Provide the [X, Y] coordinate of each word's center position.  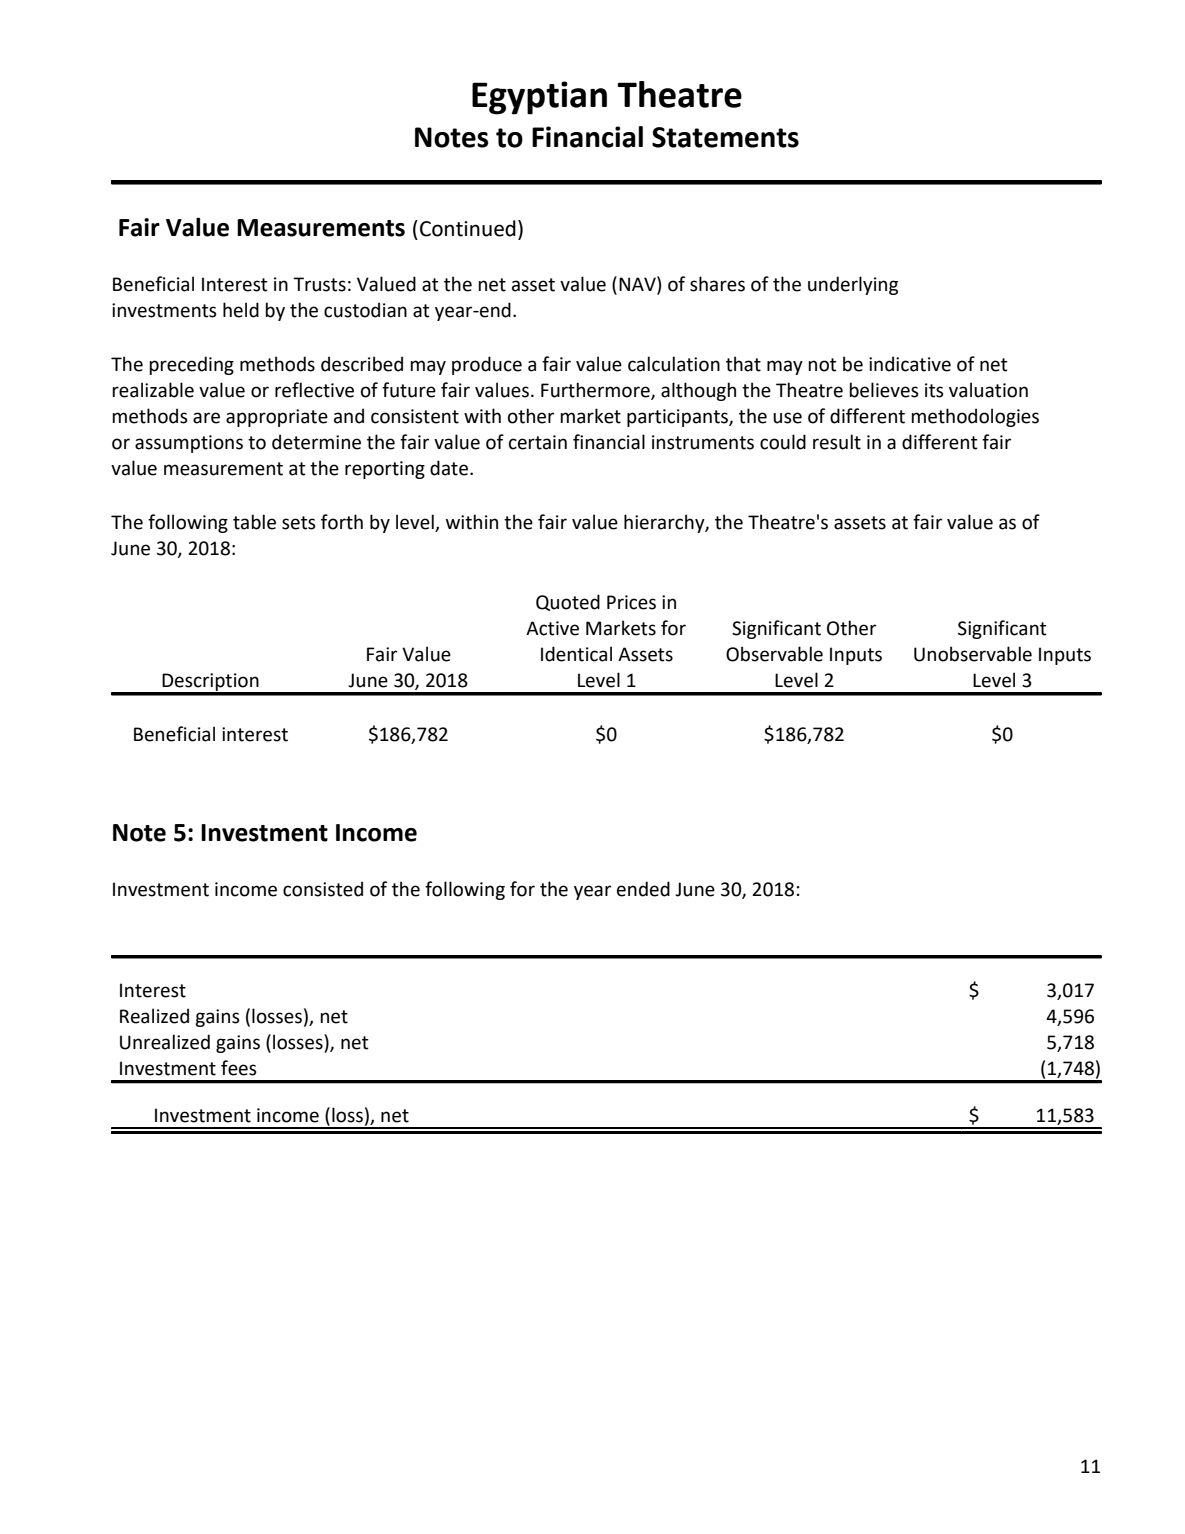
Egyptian [539, 98]
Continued [468, 228]
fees [239, 1068]
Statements [725, 137]
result [837, 442]
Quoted [568, 602]
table [254, 522]
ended [643, 889]
